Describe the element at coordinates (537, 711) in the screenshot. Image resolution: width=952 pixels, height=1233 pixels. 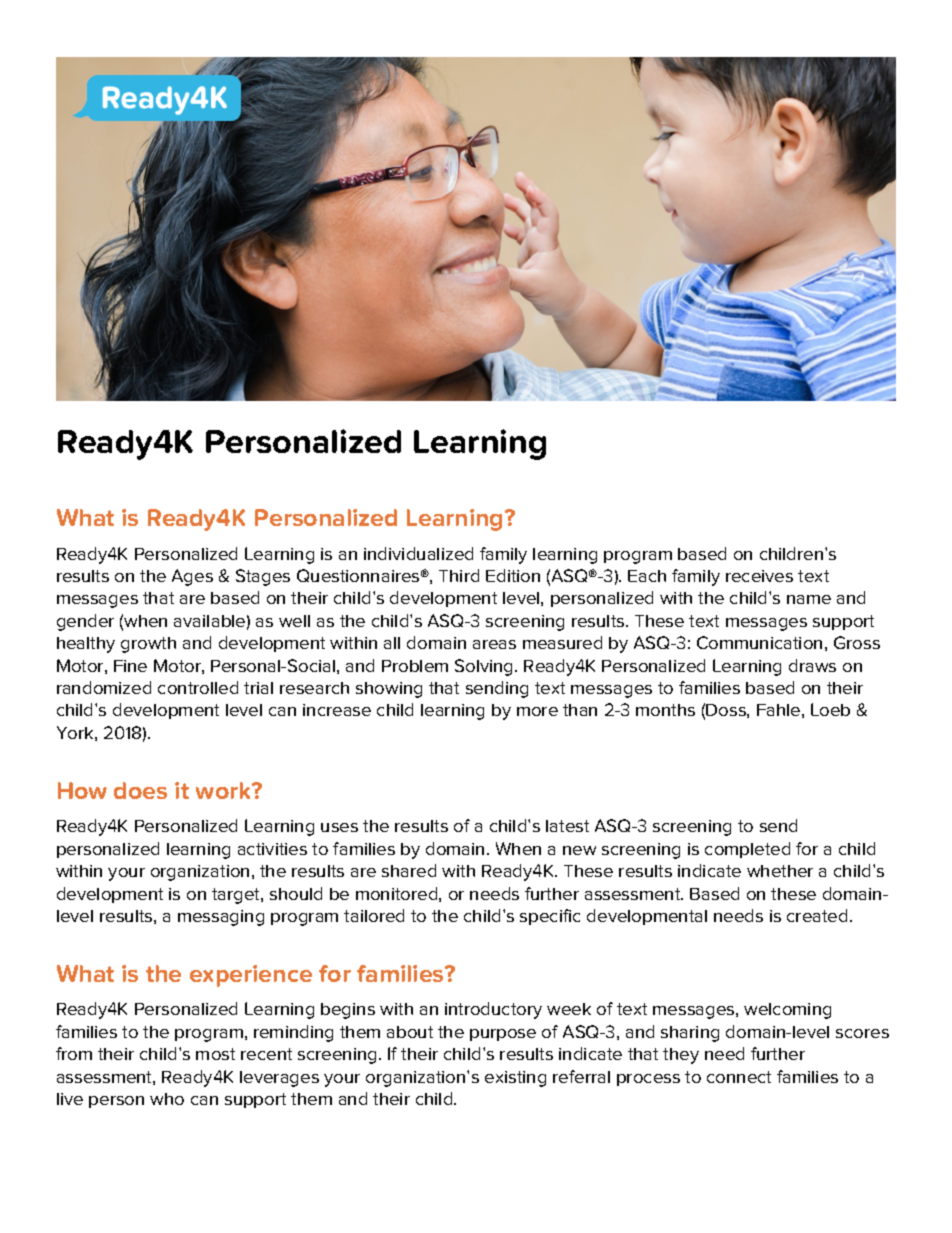
I see `more` at that location.
